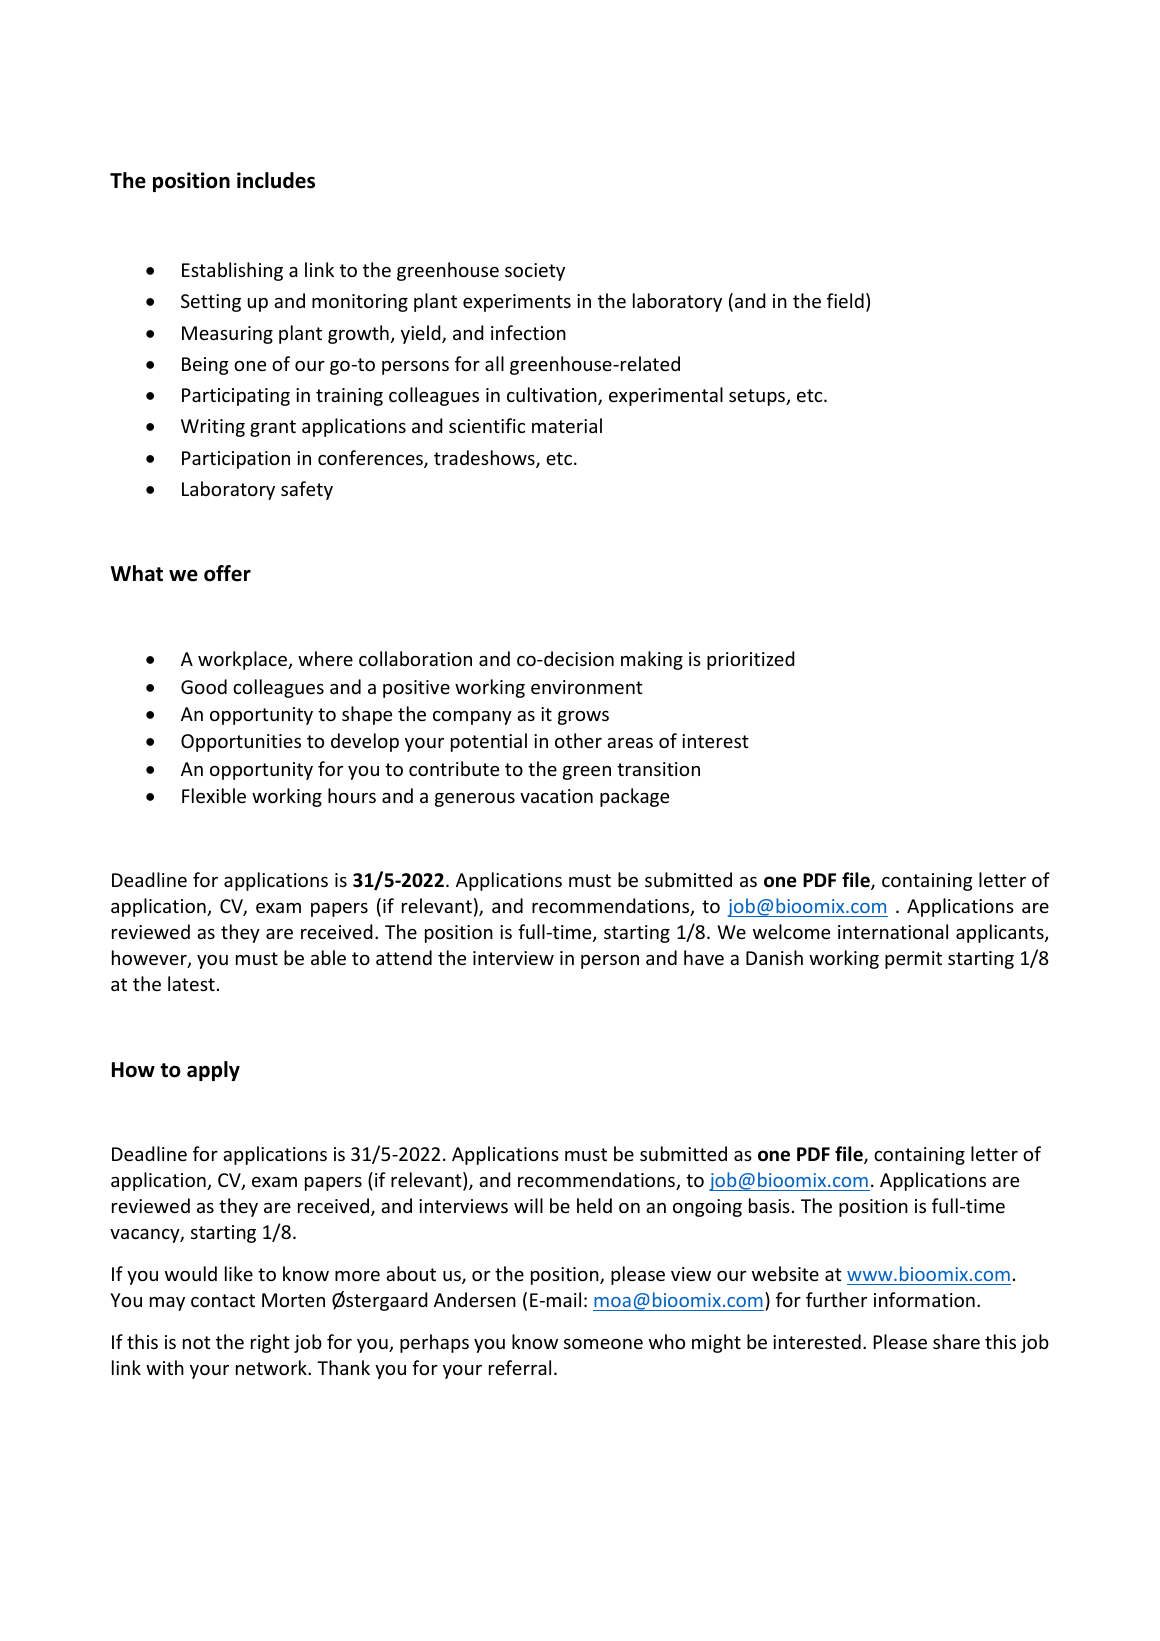  What do you see at coordinates (924, 1299) in the page?
I see `information` at bounding box center [924, 1299].
